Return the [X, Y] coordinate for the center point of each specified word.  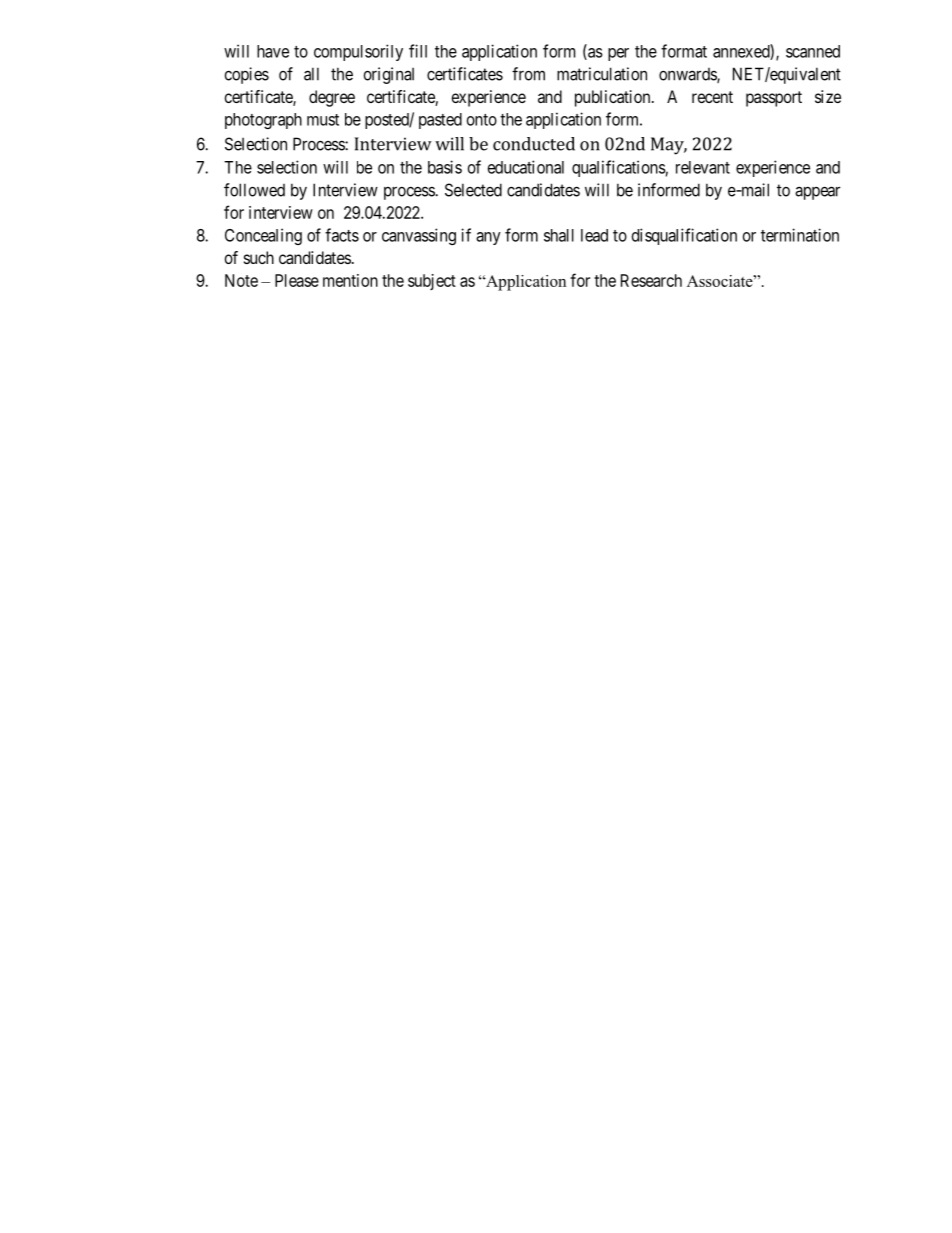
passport [774, 99]
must [323, 120]
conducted [534, 144]
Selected [473, 190]
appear [817, 193]
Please [297, 280]
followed [254, 190]
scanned [813, 51]
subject [432, 282]
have [273, 51]
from [528, 74]
